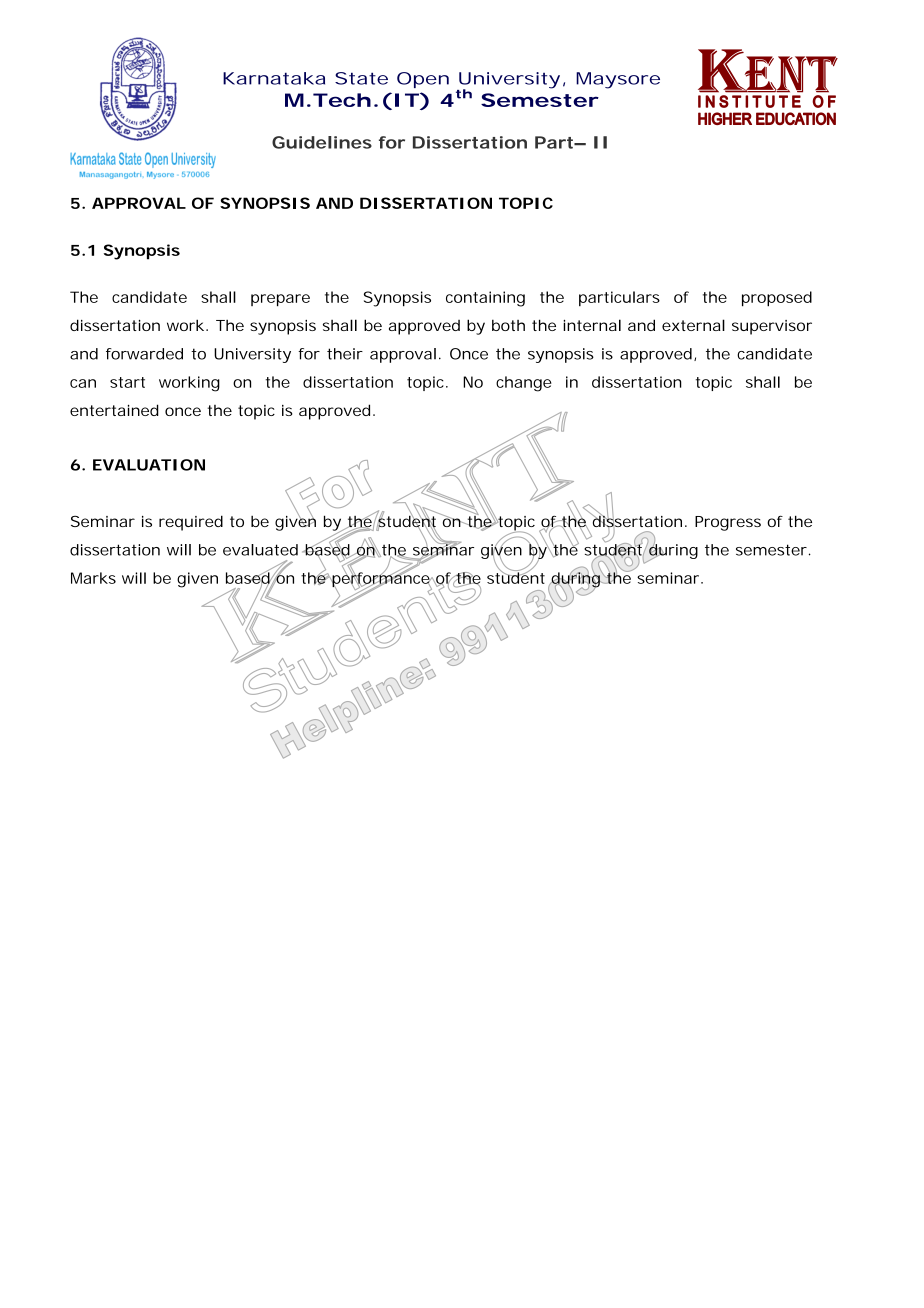  Describe the element at coordinates (693, 325) in the image. I see `external` at that location.
